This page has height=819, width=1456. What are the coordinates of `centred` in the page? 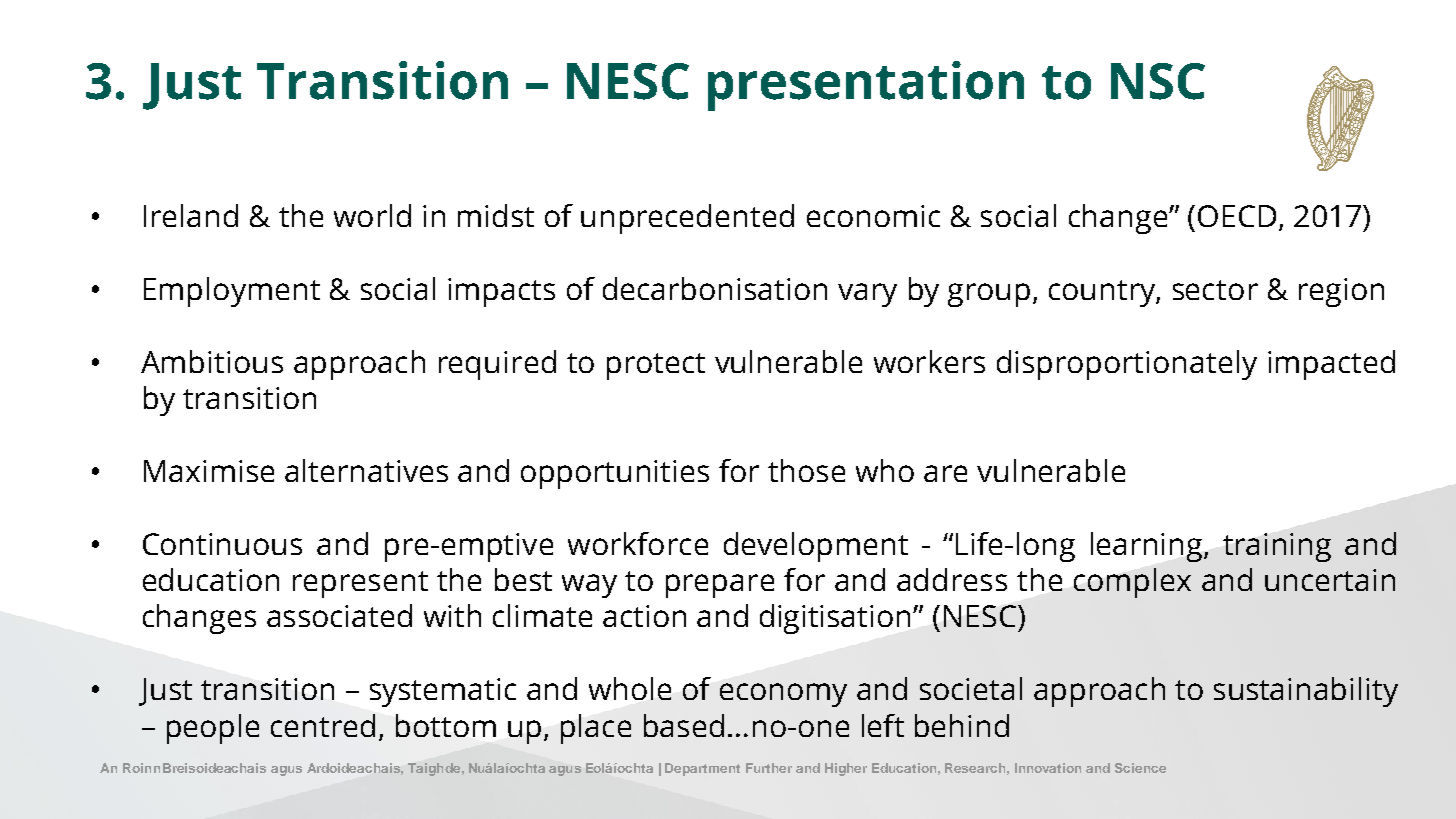 It's located at (323, 725).
